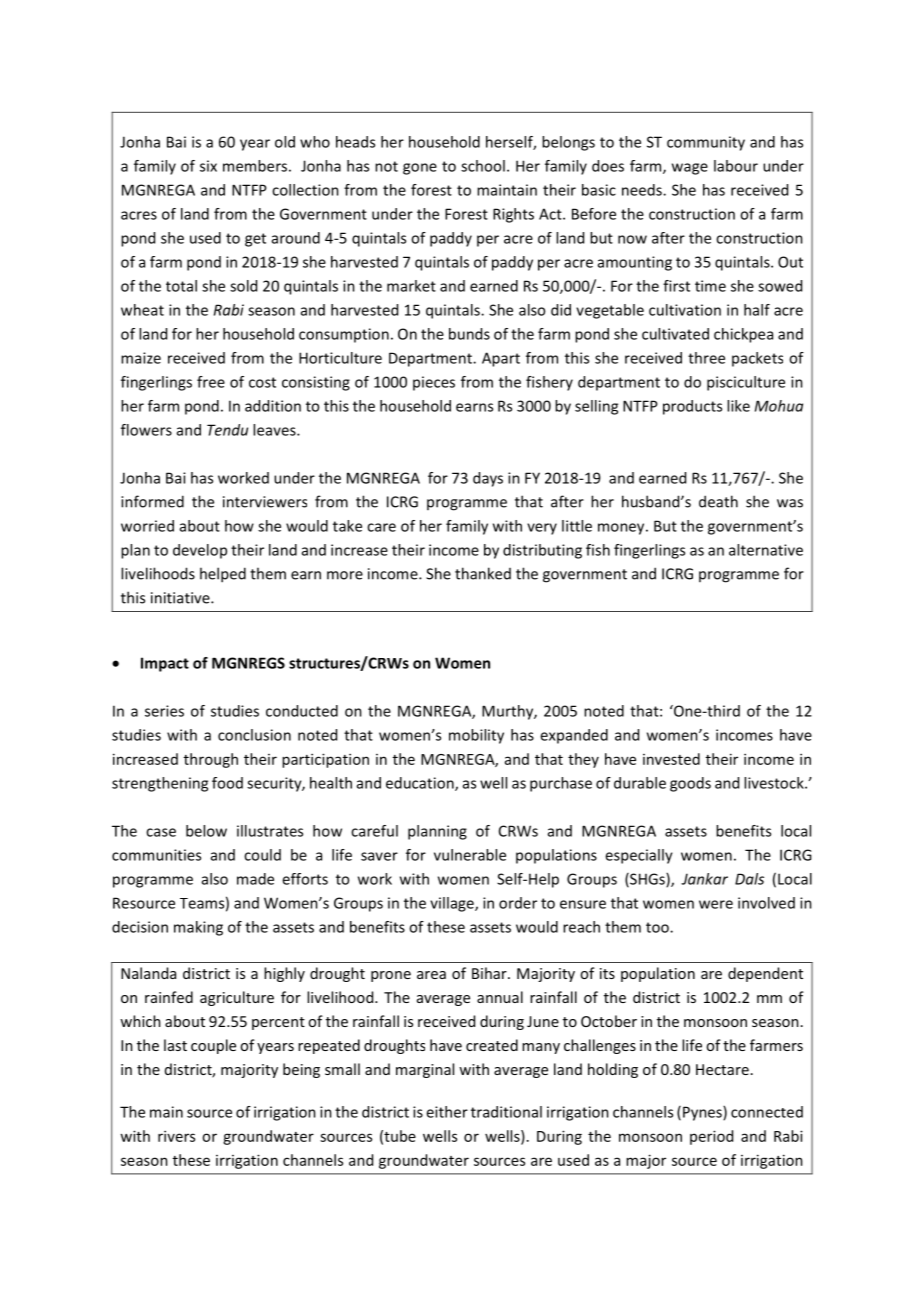  Describe the element at coordinates (766, 550) in the screenshot. I see `alternative` at that location.
